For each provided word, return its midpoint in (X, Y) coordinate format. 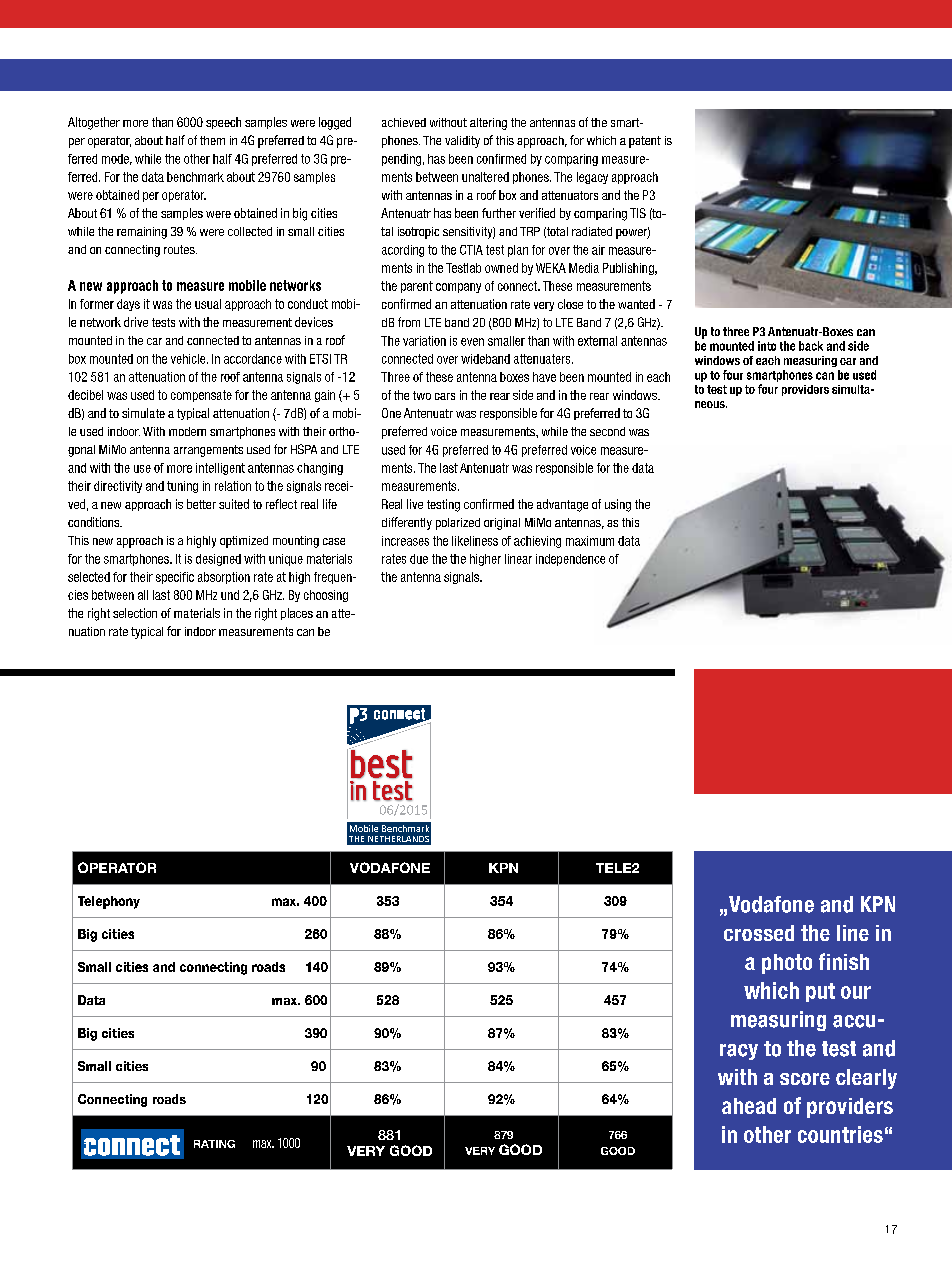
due (419, 559)
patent (645, 142)
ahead (749, 1106)
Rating (214, 1144)
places (297, 614)
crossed (759, 933)
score (805, 1079)
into (767, 346)
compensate (201, 396)
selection (135, 613)
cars (445, 396)
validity (462, 142)
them (212, 140)
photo (787, 964)
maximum (590, 541)
